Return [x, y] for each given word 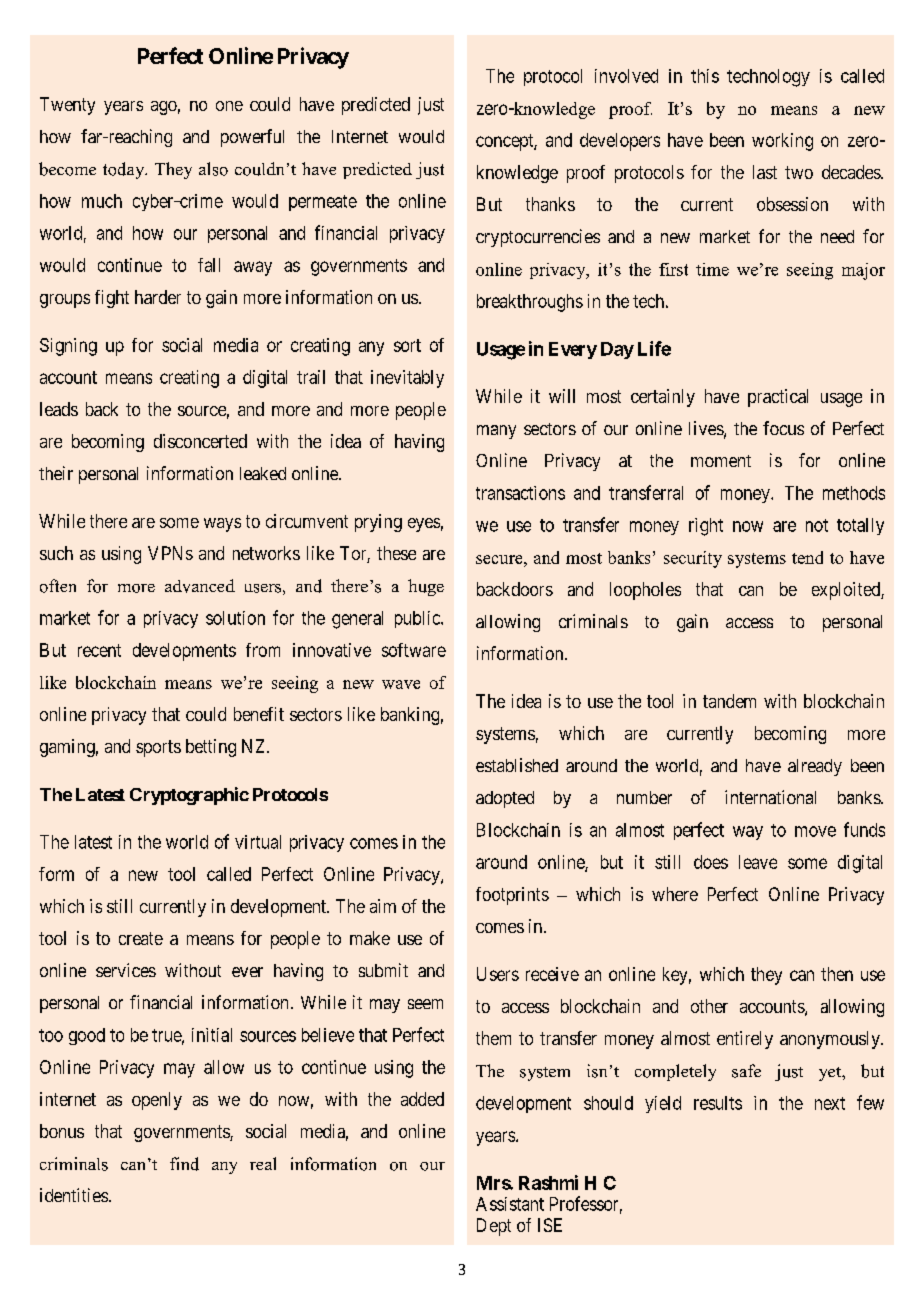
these [396, 553]
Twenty [67, 106]
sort [407, 345]
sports [158, 748]
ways [222, 525]
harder [158, 297]
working [782, 142]
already [815, 767]
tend [807, 557]
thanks [550, 204]
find [184, 1164]
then [837, 974]
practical [778, 398]
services [126, 970]
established [517, 765]
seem [425, 1004]
